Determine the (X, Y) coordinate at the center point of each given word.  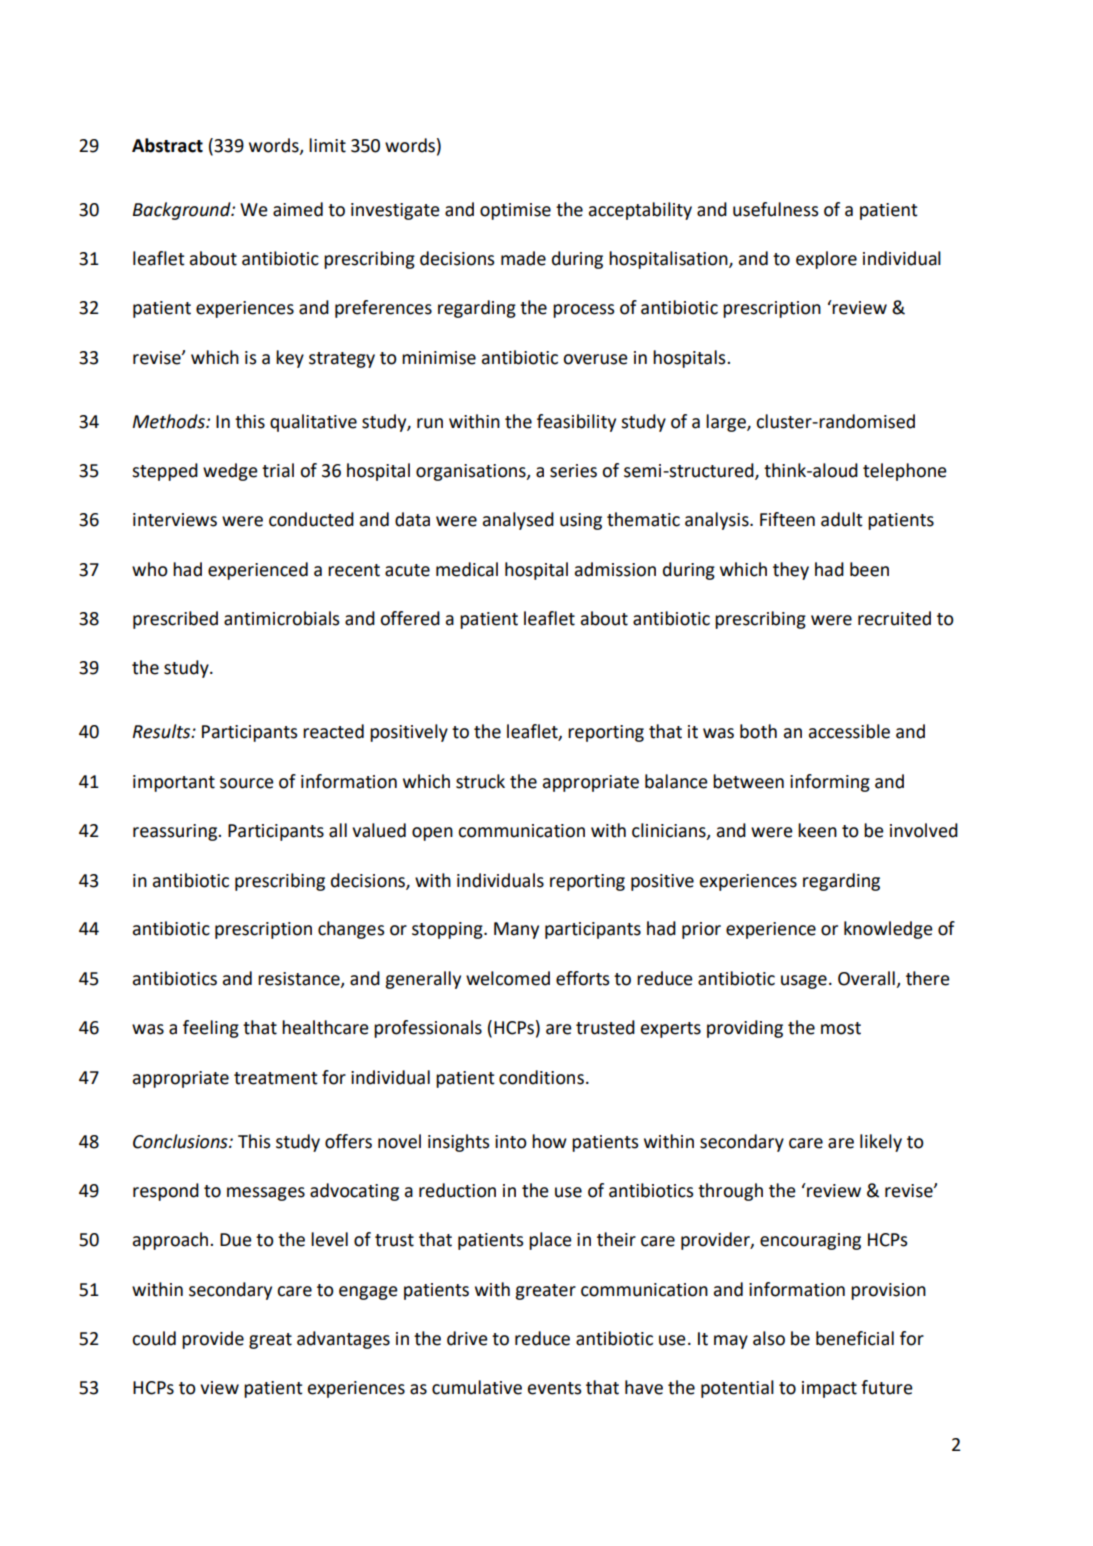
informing (830, 783)
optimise (515, 211)
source (247, 783)
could (154, 1338)
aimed (298, 209)
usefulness (776, 209)
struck (480, 781)
